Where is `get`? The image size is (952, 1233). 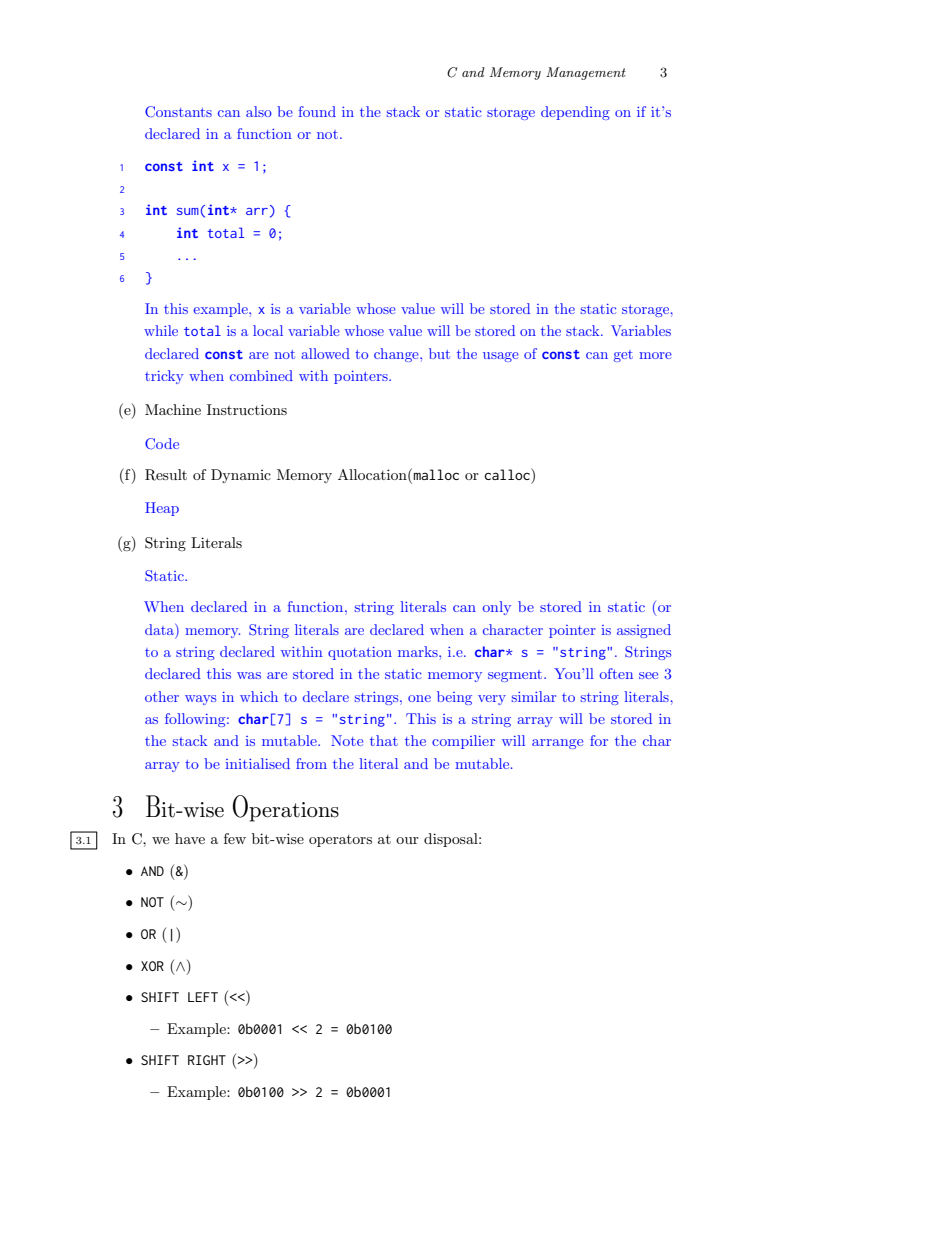 get is located at coordinates (623, 356).
